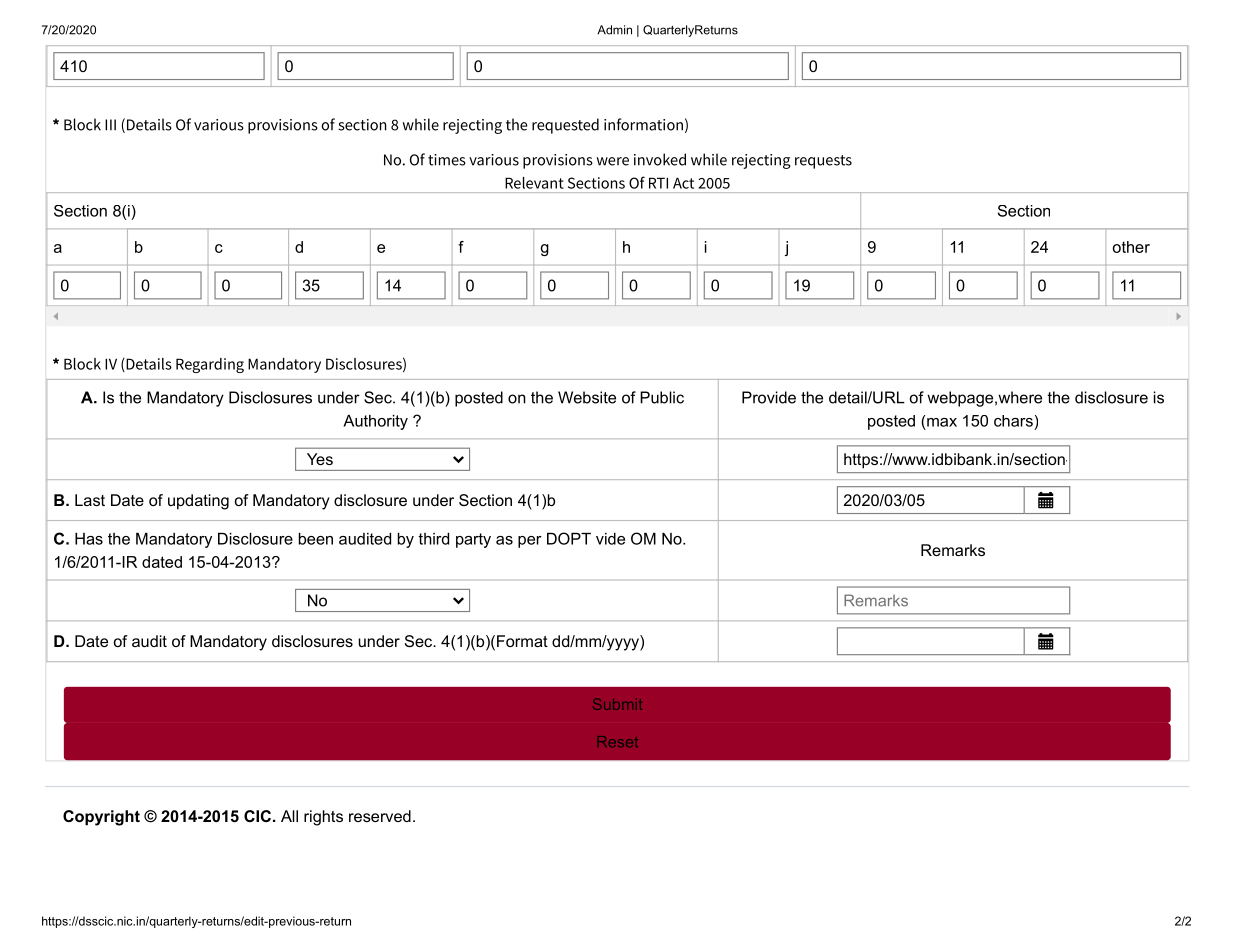 This screenshot has height=952, width=1233. What do you see at coordinates (823, 162) in the screenshot?
I see `requests` at bounding box center [823, 162].
